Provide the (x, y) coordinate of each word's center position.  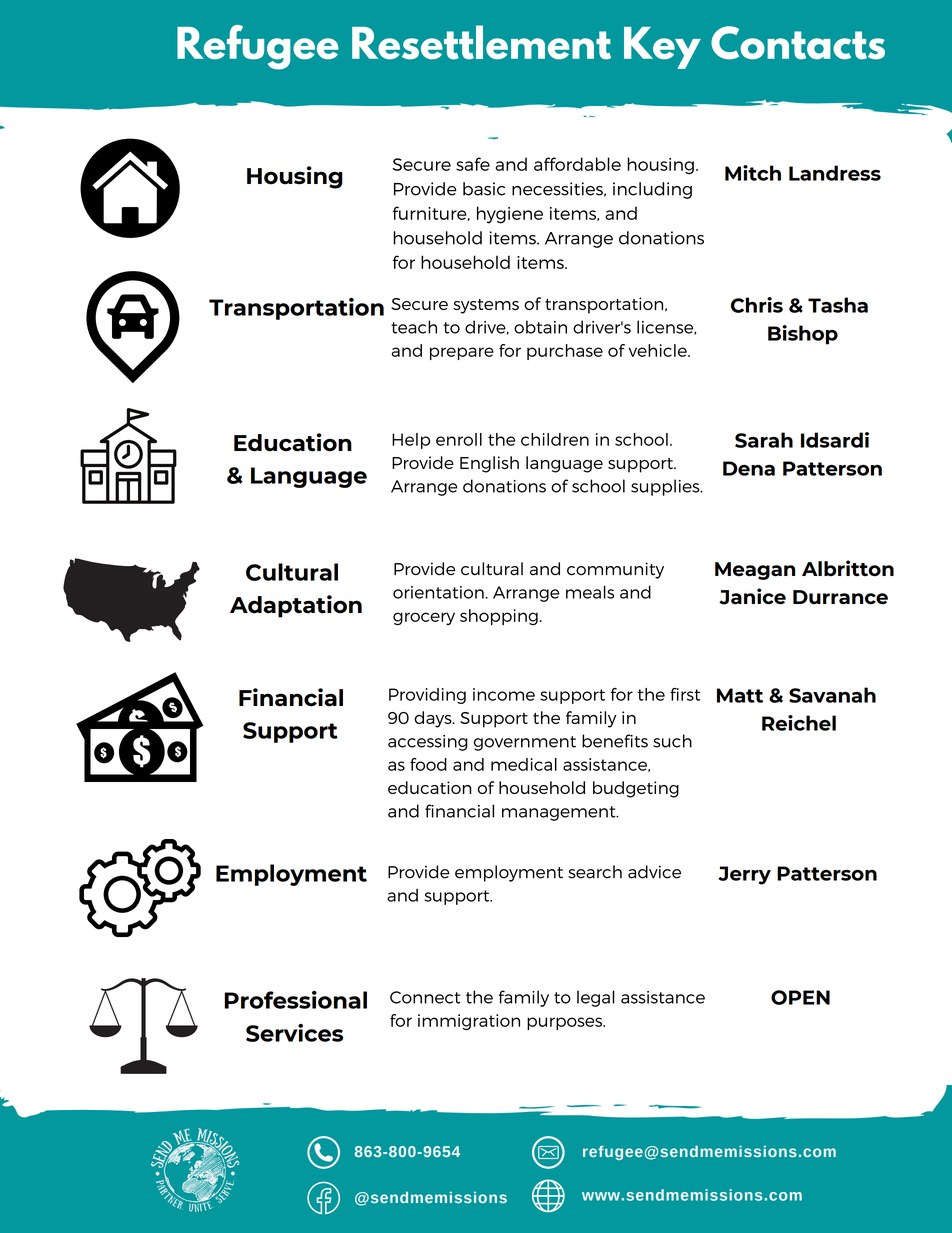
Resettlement (481, 42)
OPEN (800, 997)
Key (662, 48)
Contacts (798, 43)
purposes (565, 1023)
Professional (295, 1000)
